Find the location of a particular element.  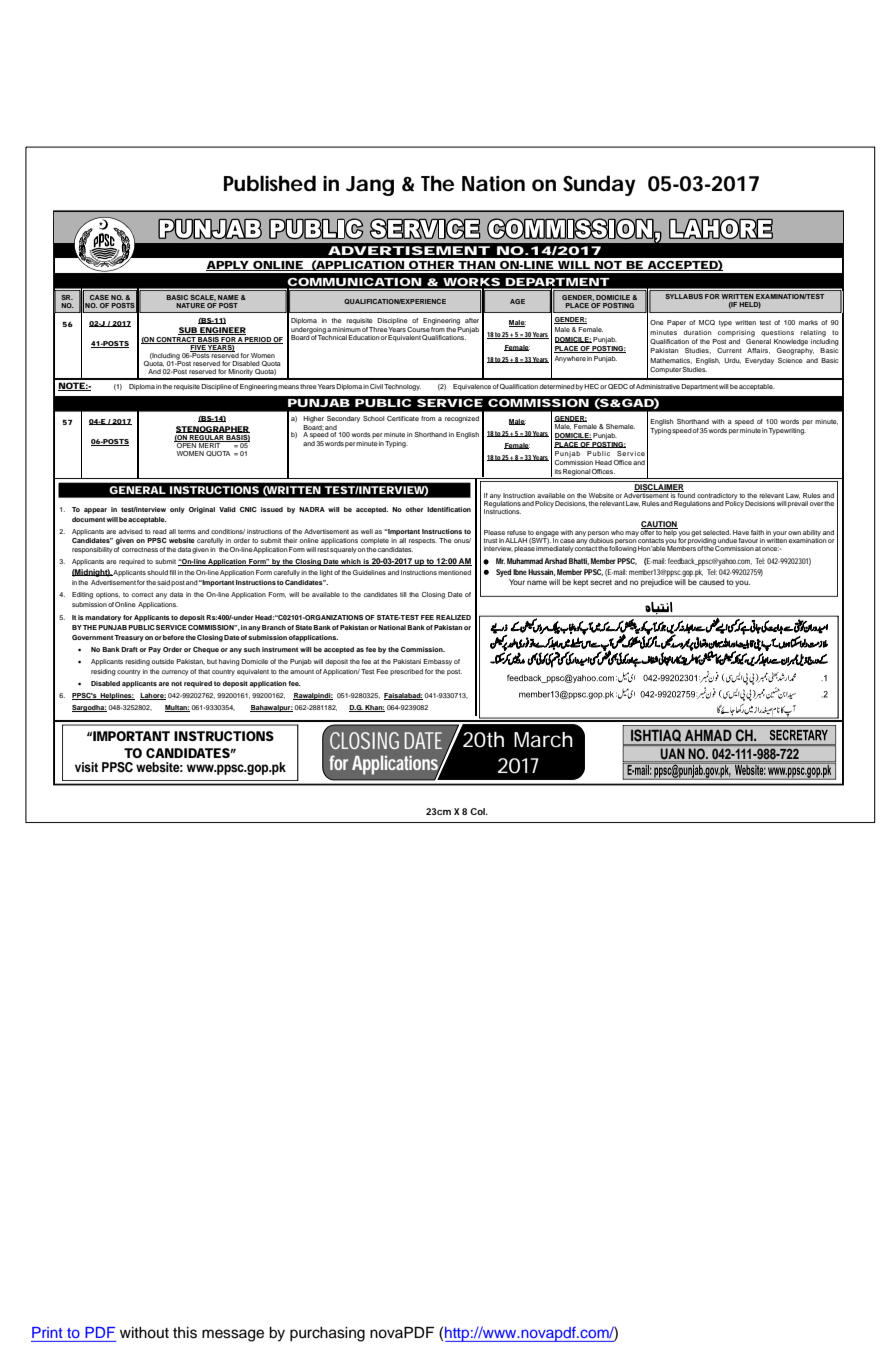

should is located at coordinates (157, 572).
